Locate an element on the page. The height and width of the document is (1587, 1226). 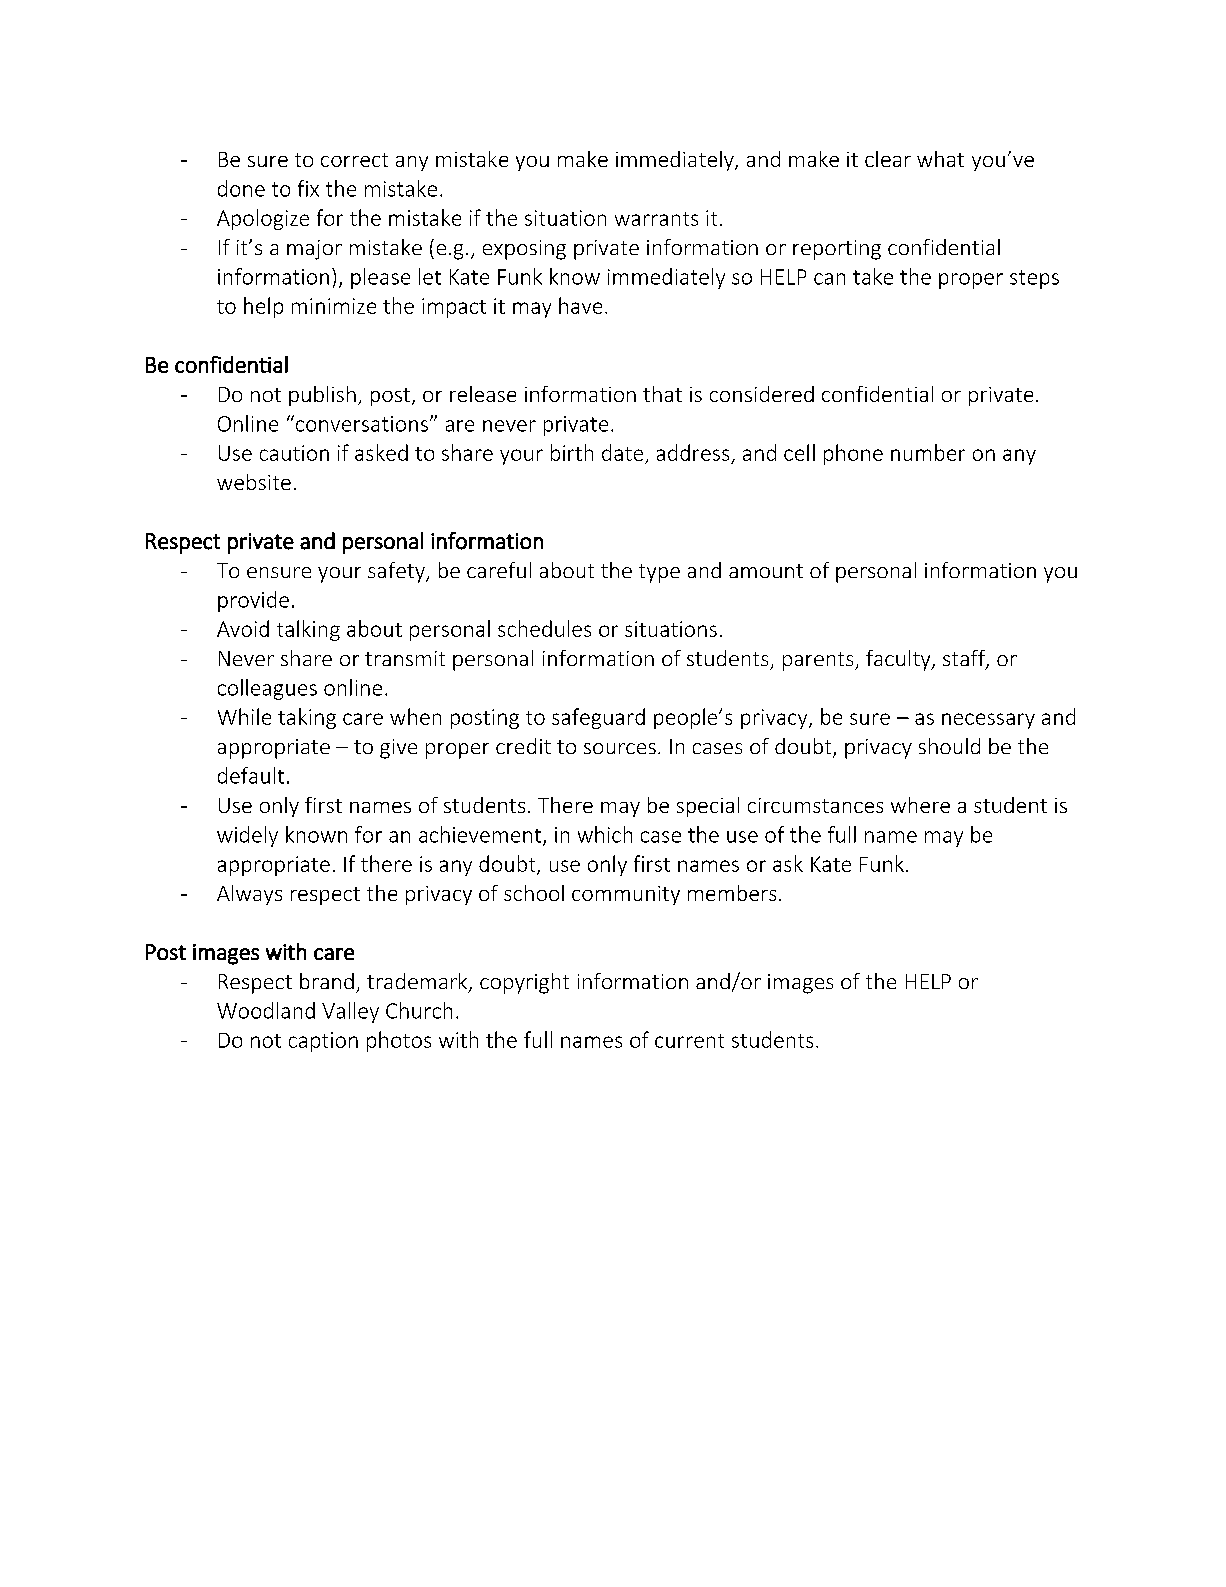
widely is located at coordinates (247, 836).
